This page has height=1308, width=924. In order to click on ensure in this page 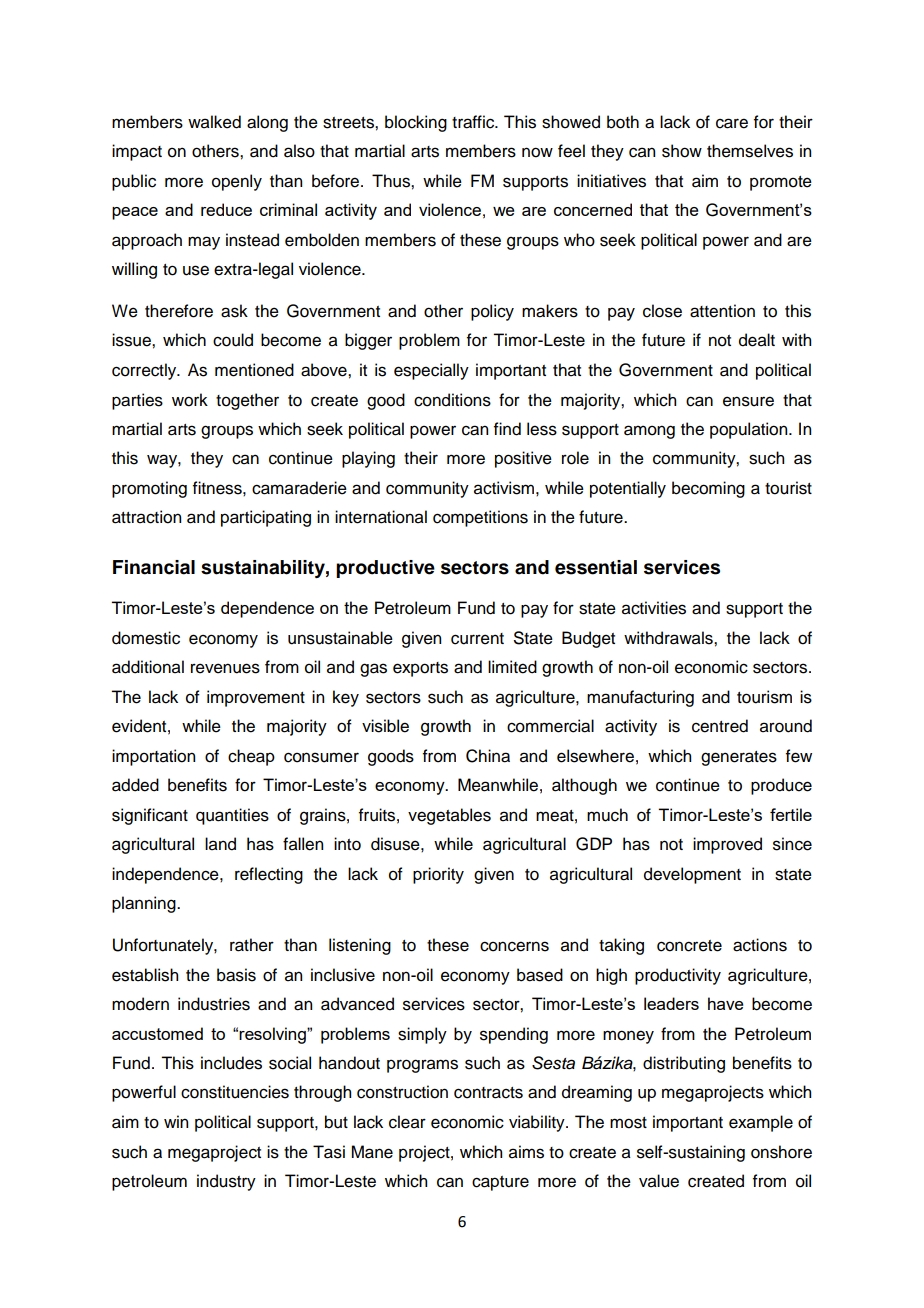, I will do `click(748, 401)`.
